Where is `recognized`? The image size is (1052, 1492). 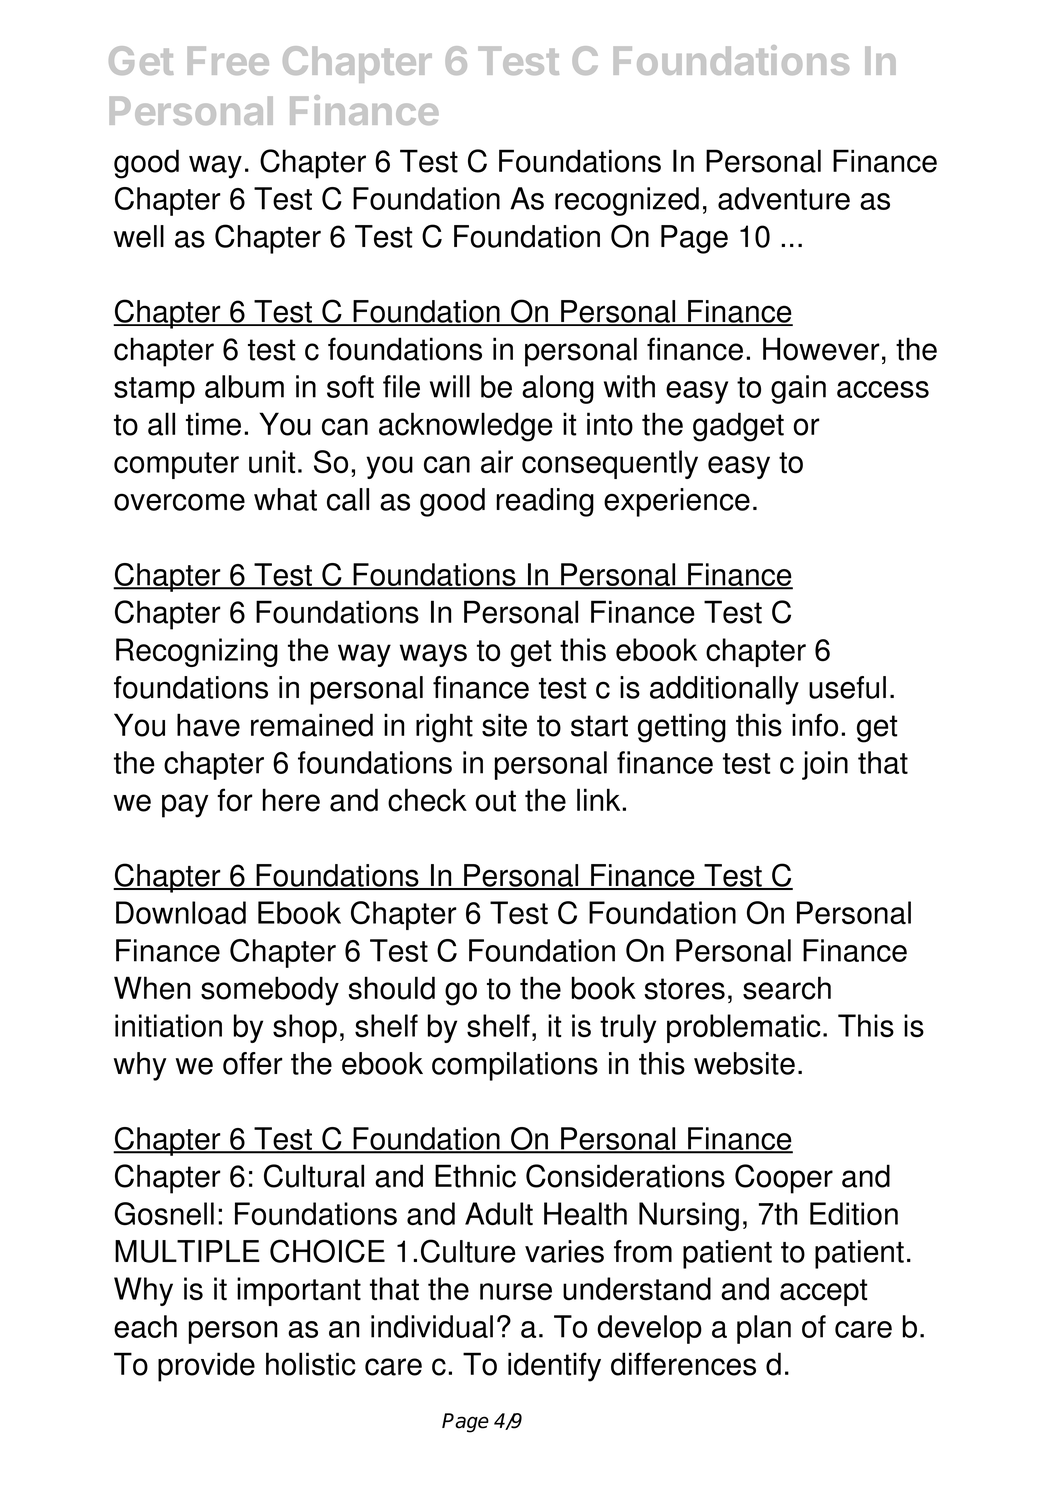
recognized is located at coordinates (627, 201).
